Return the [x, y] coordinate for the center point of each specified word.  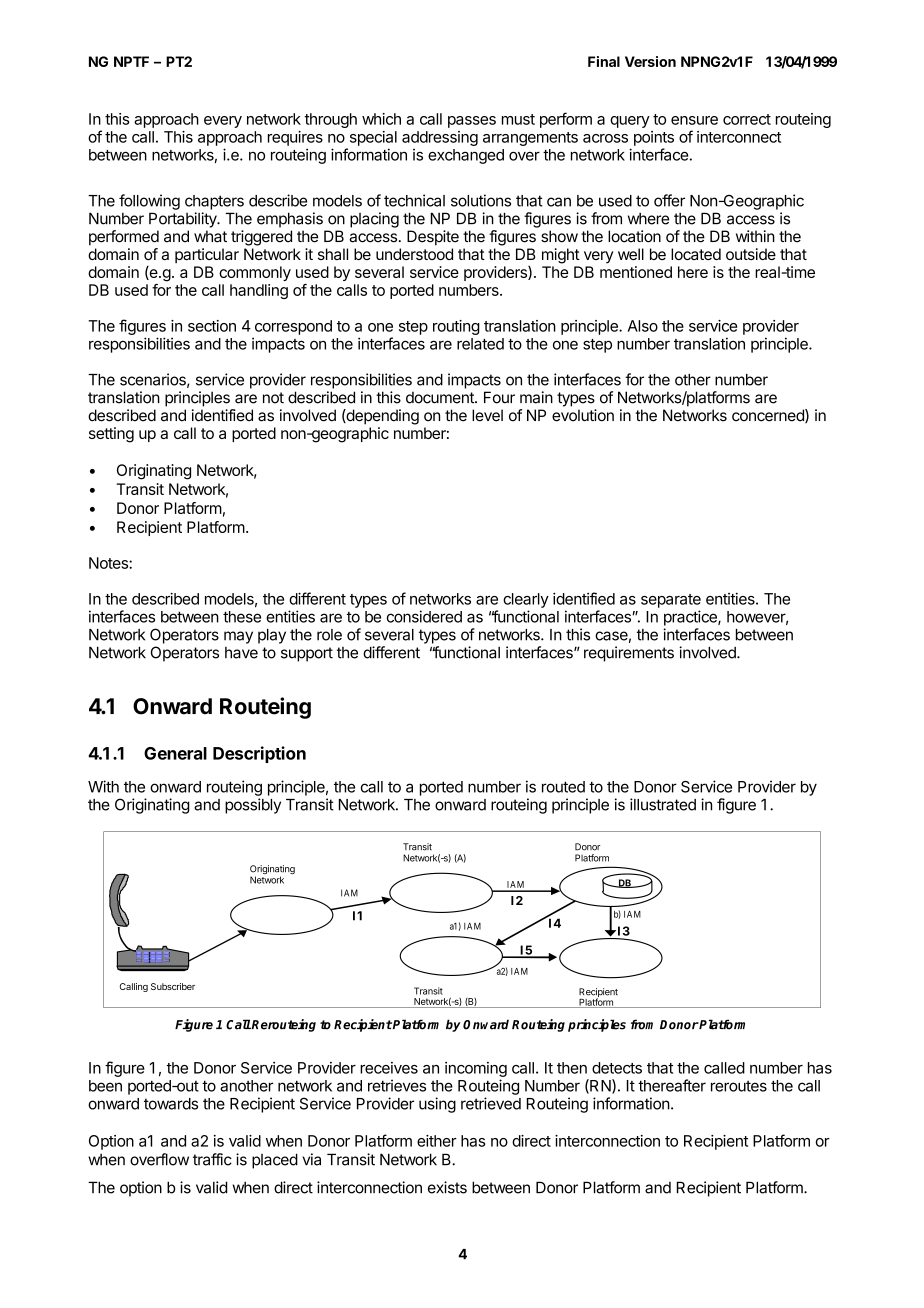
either [437, 1141]
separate [671, 601]
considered [424, 616]
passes [472, 122]
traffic [212, 1159]
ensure [694, 120]
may [238, 637]
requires [295, 138]
